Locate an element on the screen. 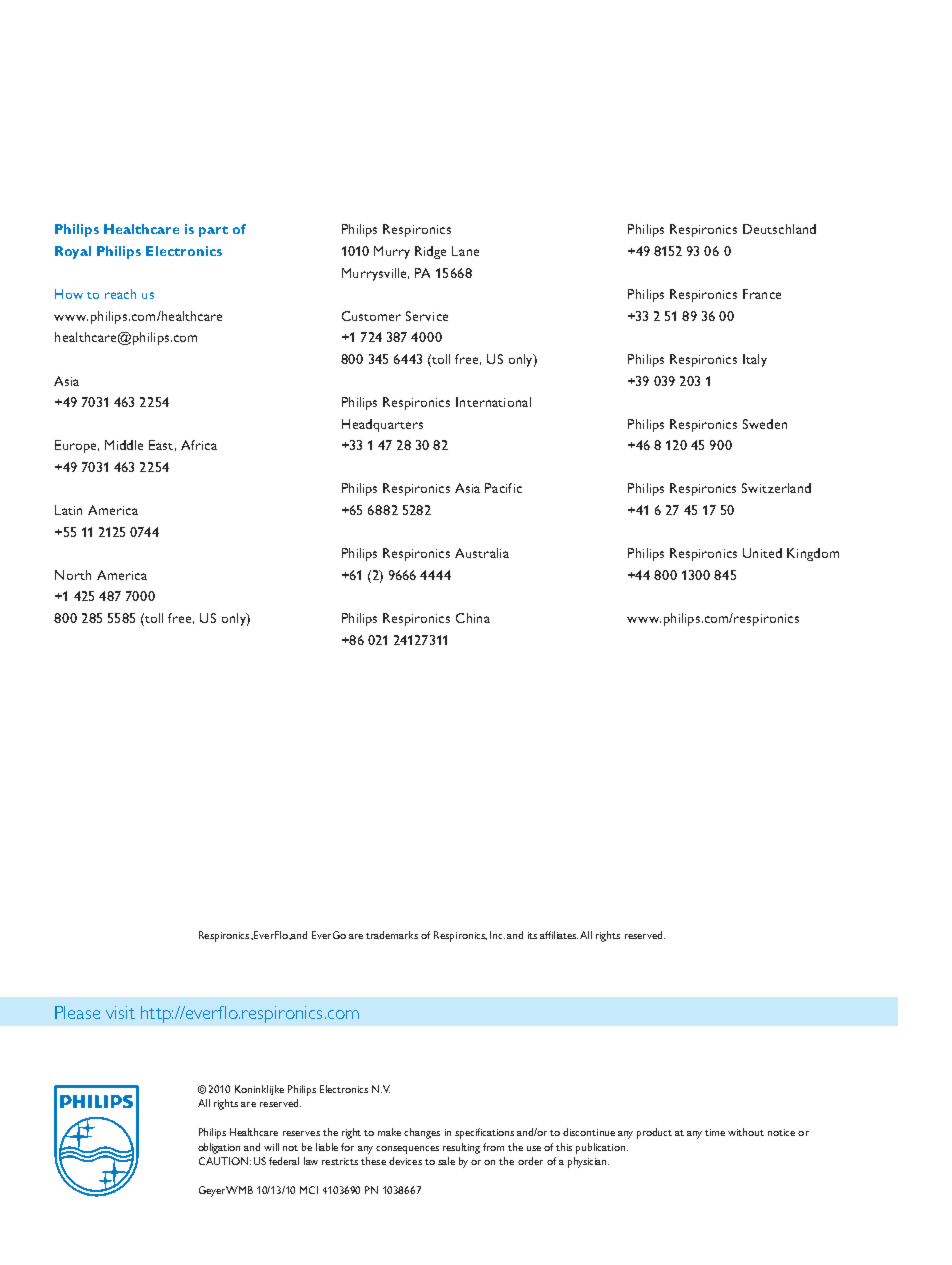 The image size is (952, 1265). Ridge is located at coordinates (430, 252).
